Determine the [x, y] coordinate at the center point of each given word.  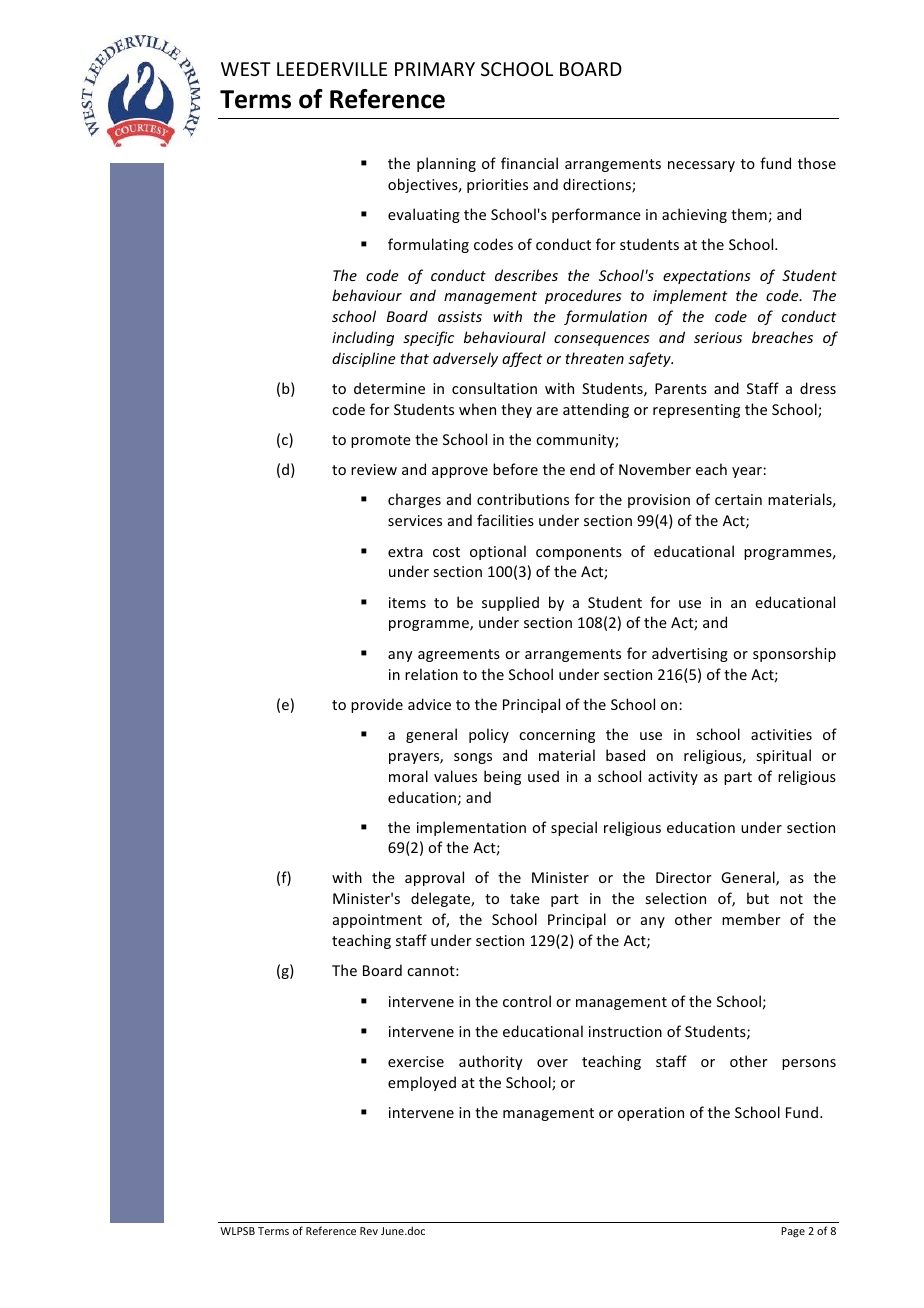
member [751, 919]
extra [405, 552]
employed [422, 1083]
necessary [701, 166]
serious [718, 337]
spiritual [783, 756]
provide [377, 705]
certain [738, 499]
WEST [246, 69]
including [363, 338]
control [527, 1001]
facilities [505, 520]
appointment [377, 921]
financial [529, 163]
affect [522, 359]
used [543, 776]
